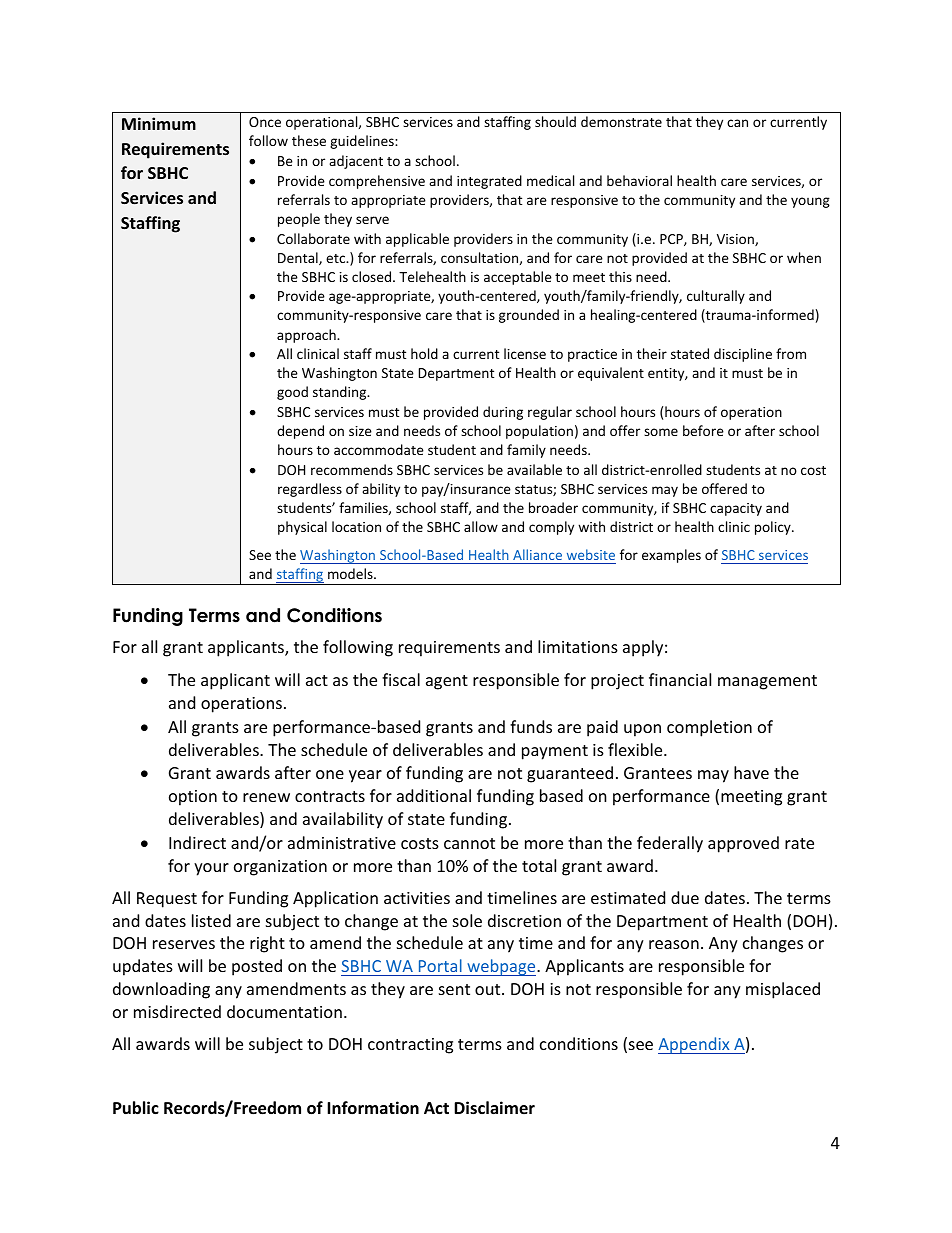  Describe the element at coordinates (136, 1108) in the screenshot. I see `Public` at that location.
